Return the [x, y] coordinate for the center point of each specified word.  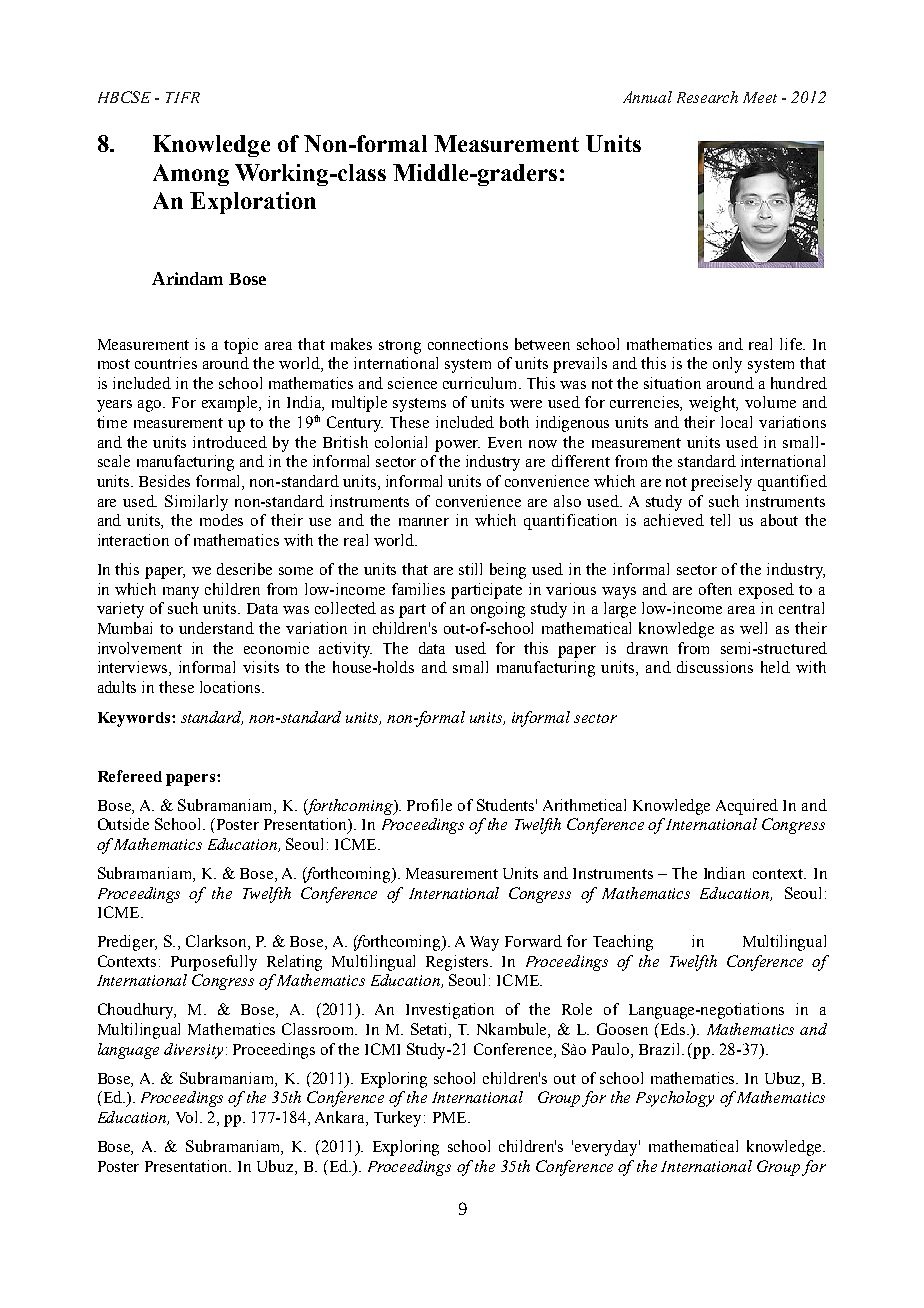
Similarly [196, 503]
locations [231, 687]
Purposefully [214, 963]
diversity [193, 1051]
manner [424, 522]
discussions [715, 667]
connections [468, 344]
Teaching [623, 943]
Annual [647, 97]
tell [720, 520]
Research [707, 97]
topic [241, 346]
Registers [458, 963]
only [727, 365]
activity [345, 650]
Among [191, 175]
